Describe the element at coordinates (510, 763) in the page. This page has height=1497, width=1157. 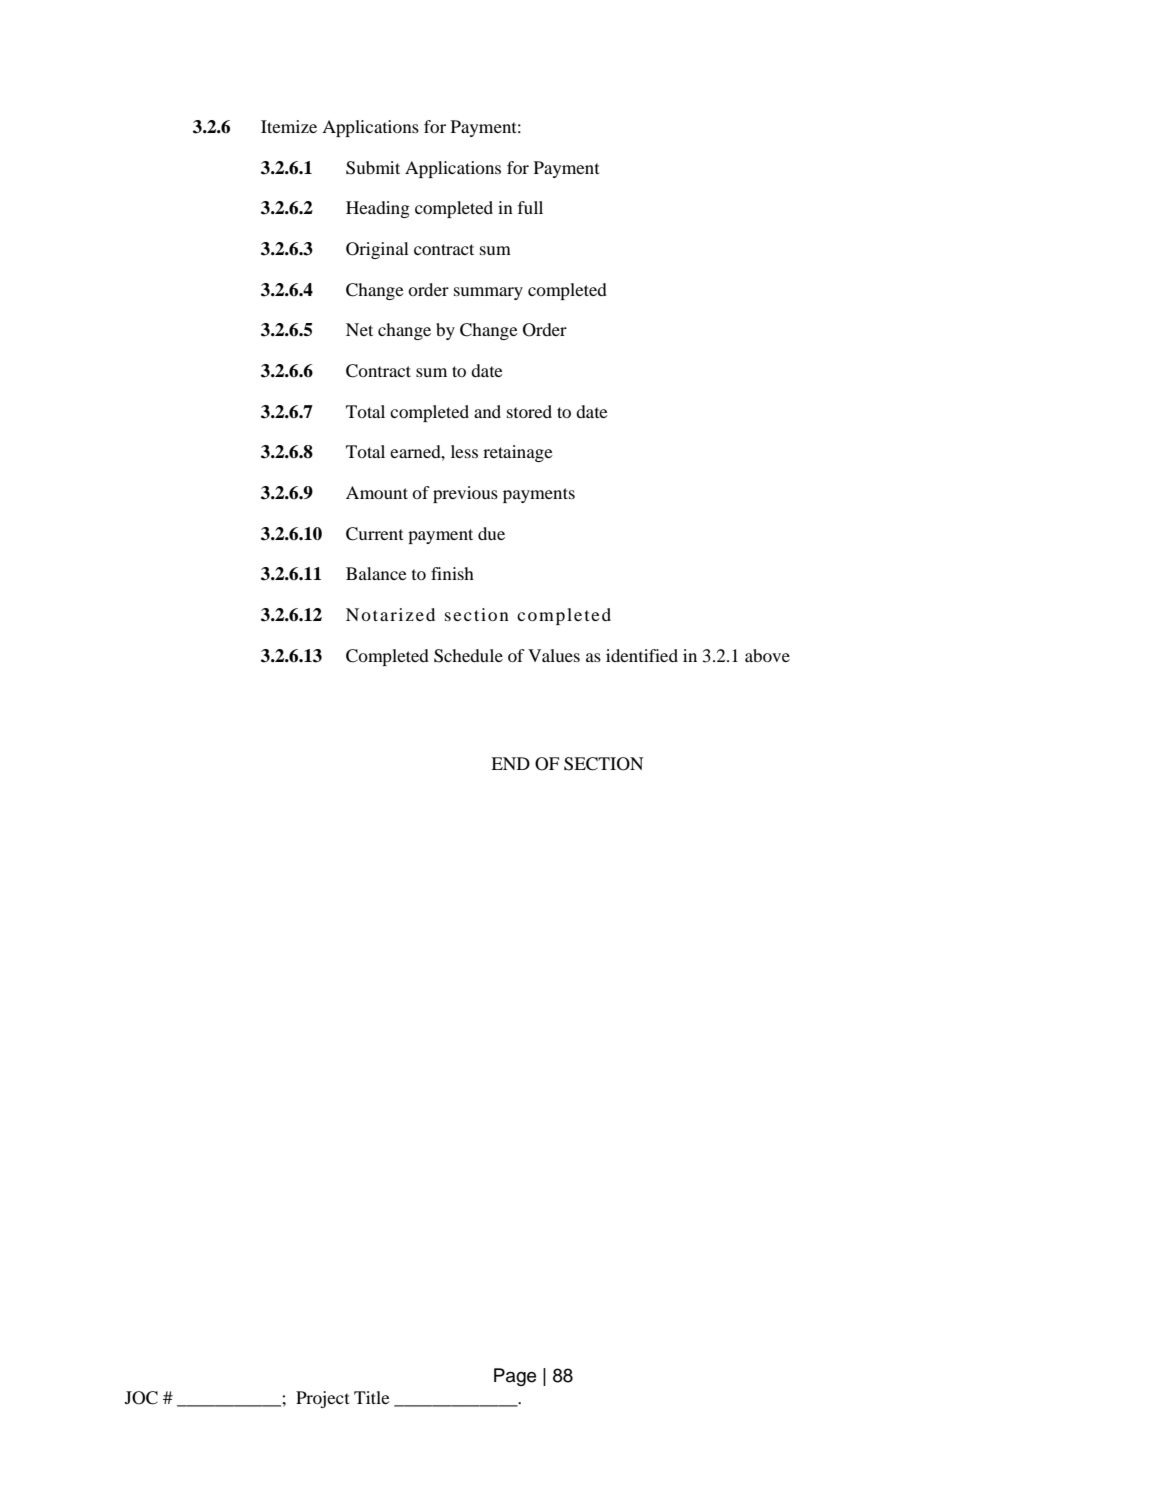
I see `END` at that location.
